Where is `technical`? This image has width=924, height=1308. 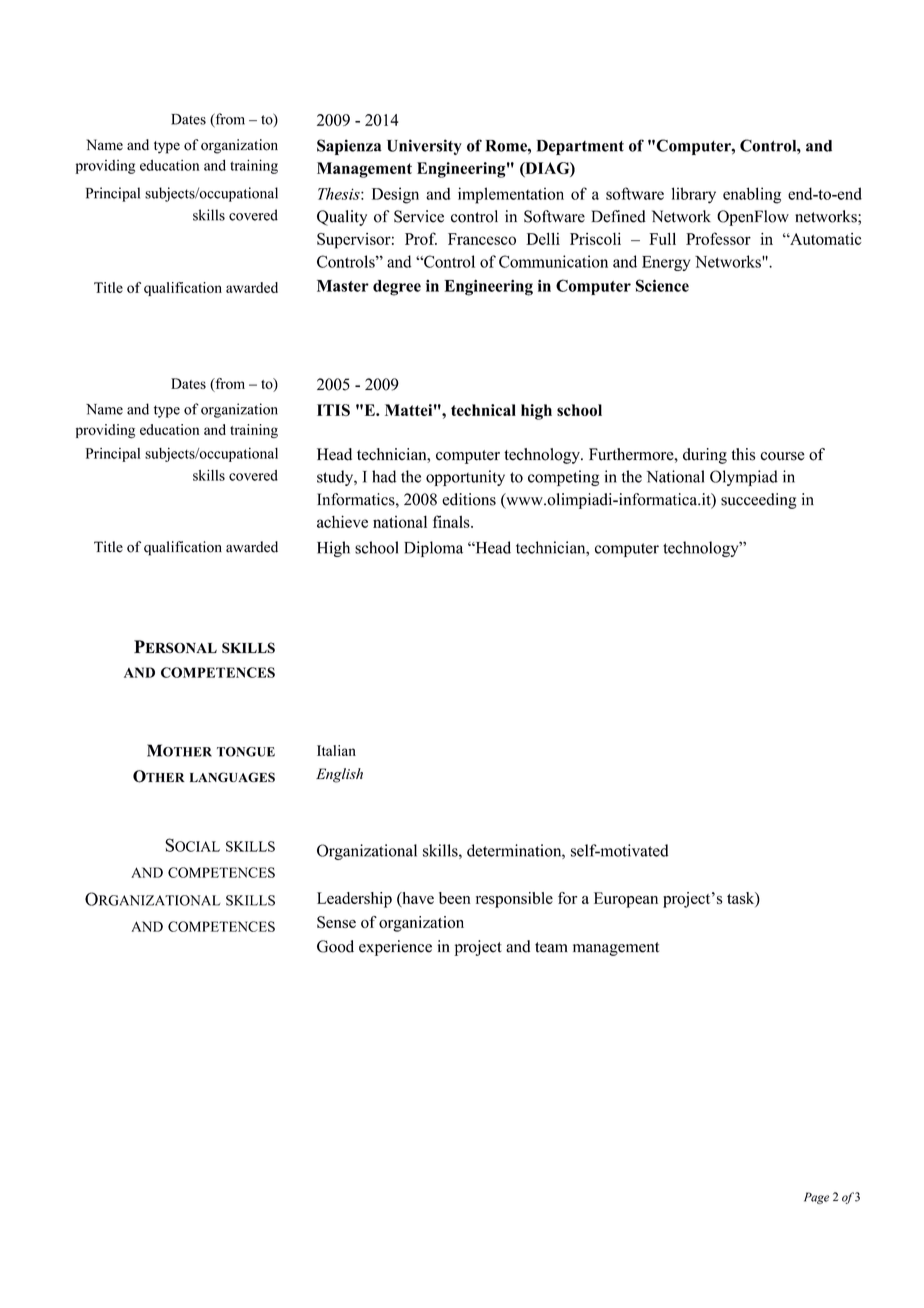 technical is located at coordinates (483, 410).
